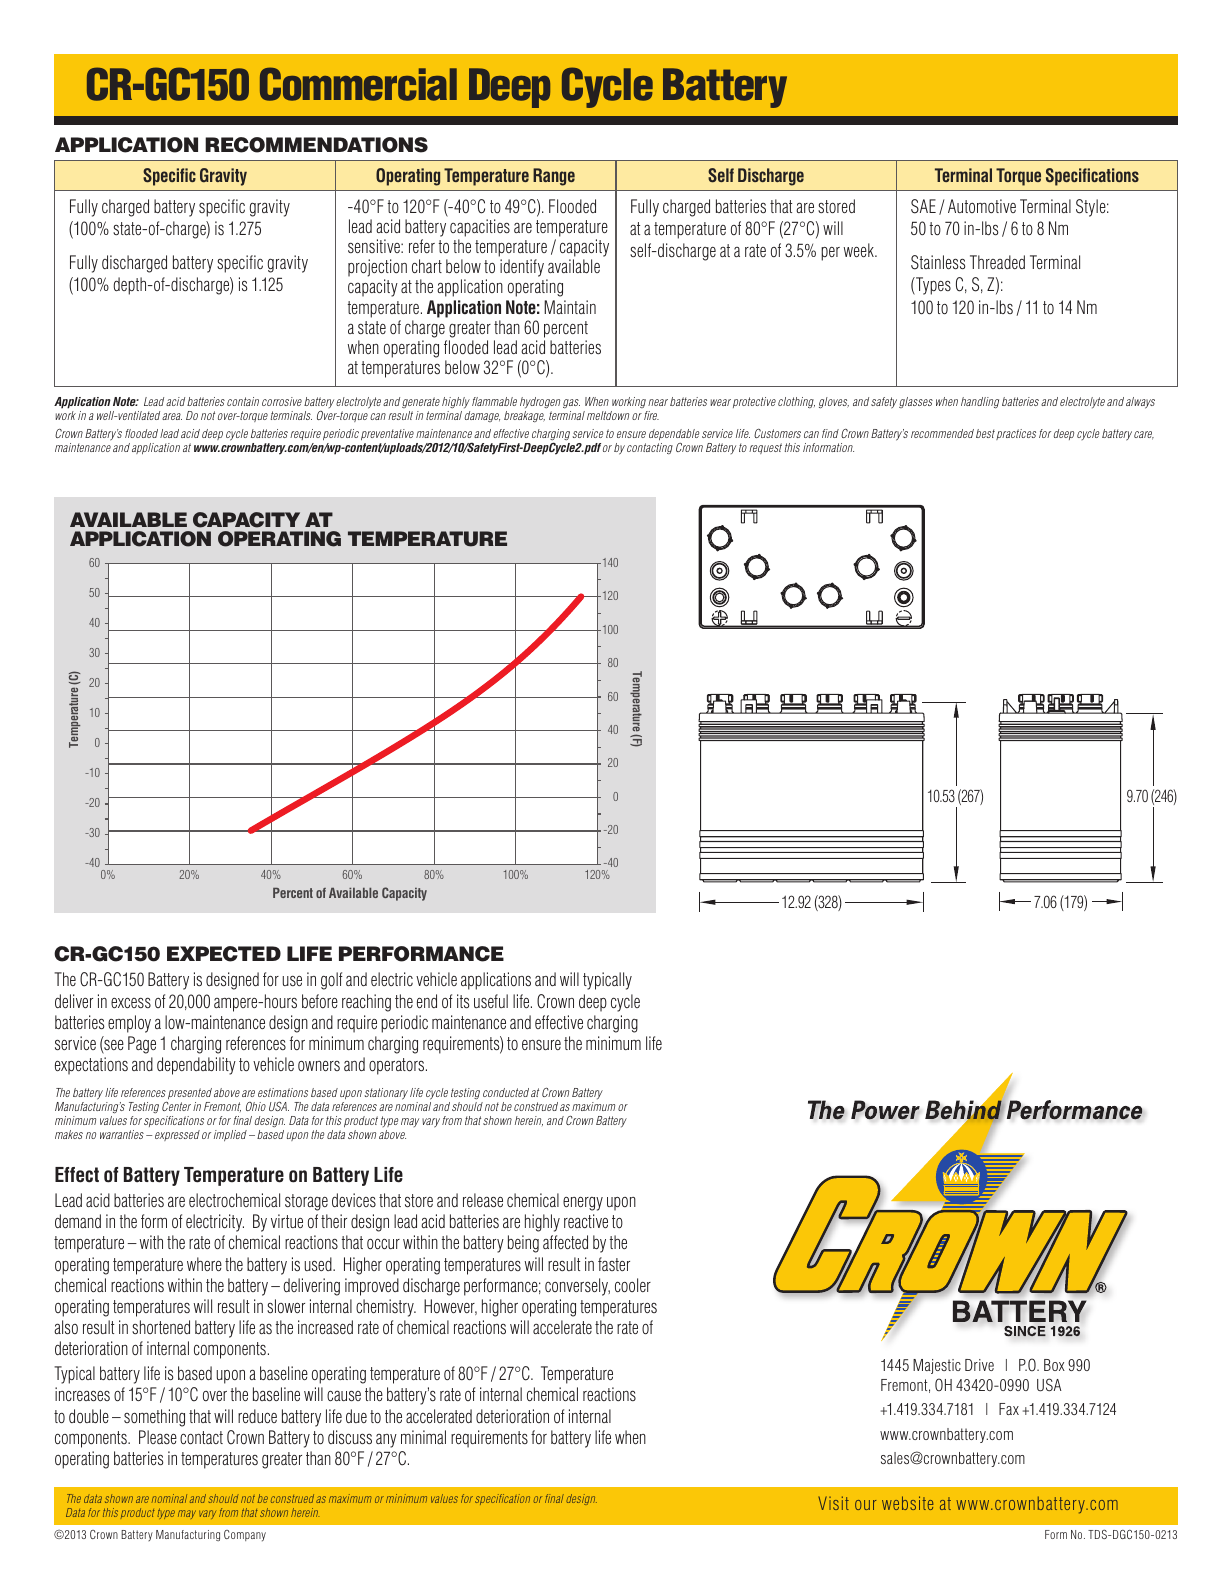  I want to click on Automotive, so click(982, 206).
